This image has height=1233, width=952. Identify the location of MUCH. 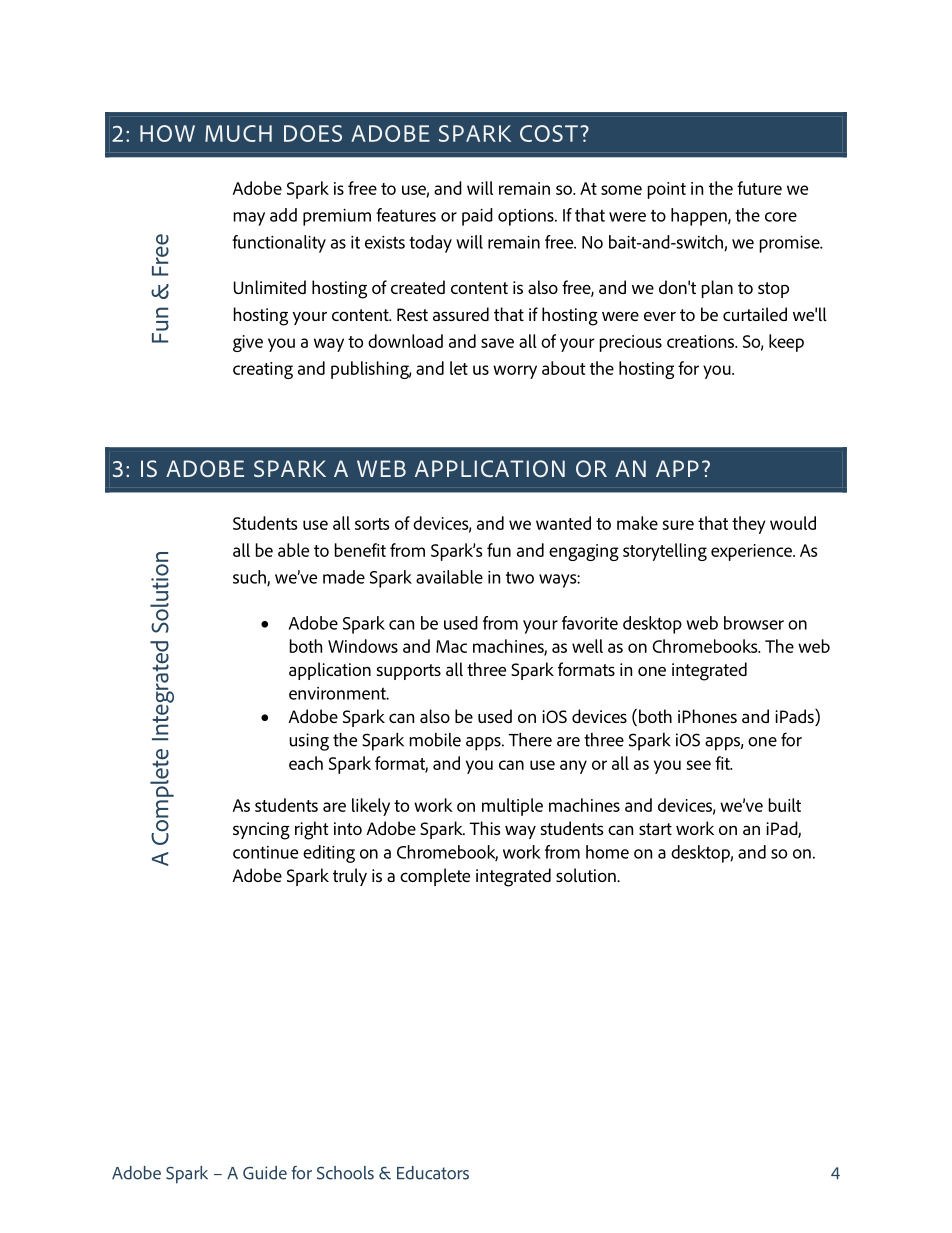
(238, 133).
